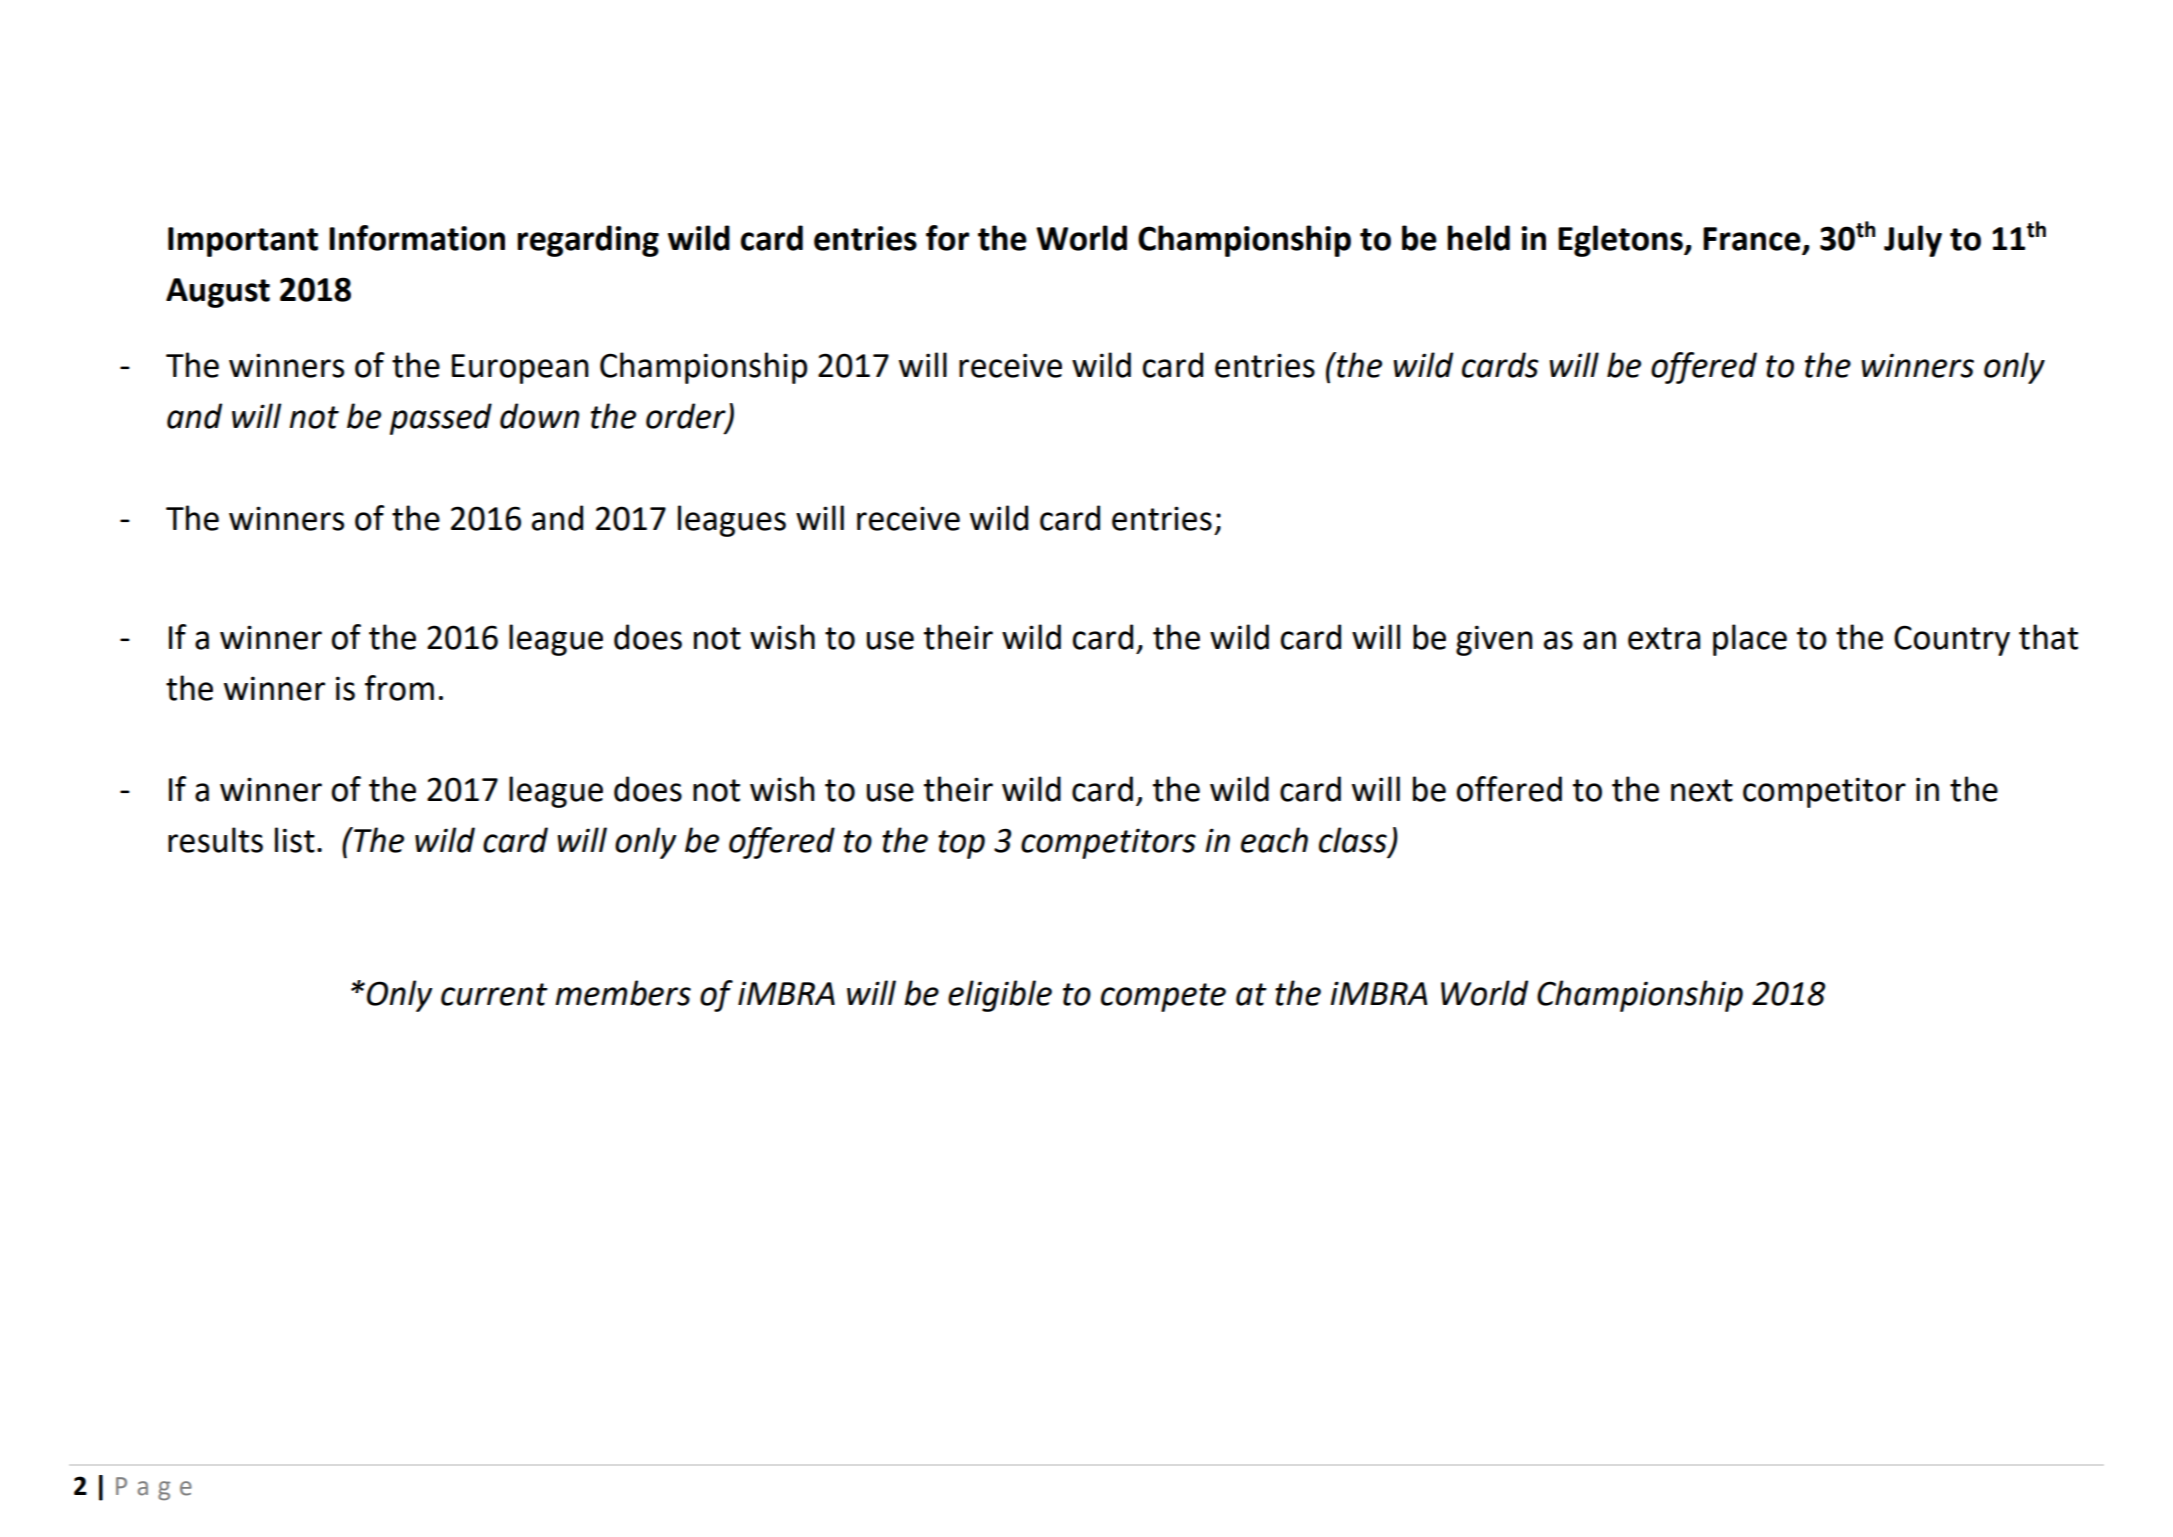  I want to click on from, so click(399, 688).
